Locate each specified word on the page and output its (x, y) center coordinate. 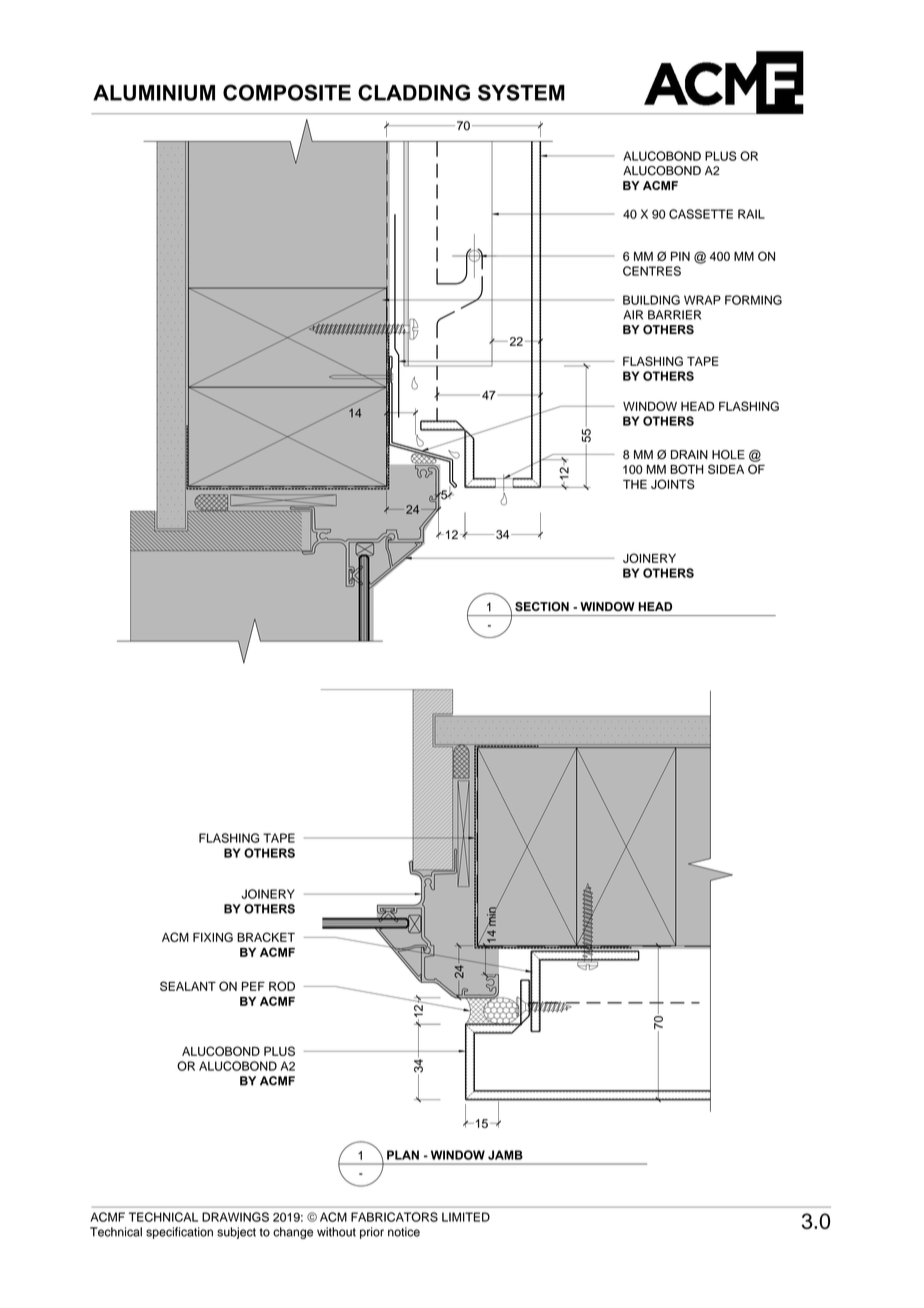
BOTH (686, 469)
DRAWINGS (235, 1217)
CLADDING (414, 92)
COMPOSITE (287, 92)
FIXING (213, 937)
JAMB (505, 1155)
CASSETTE (701, 214)
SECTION (542, 606)
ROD (282, 986)
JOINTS (673, 484)
